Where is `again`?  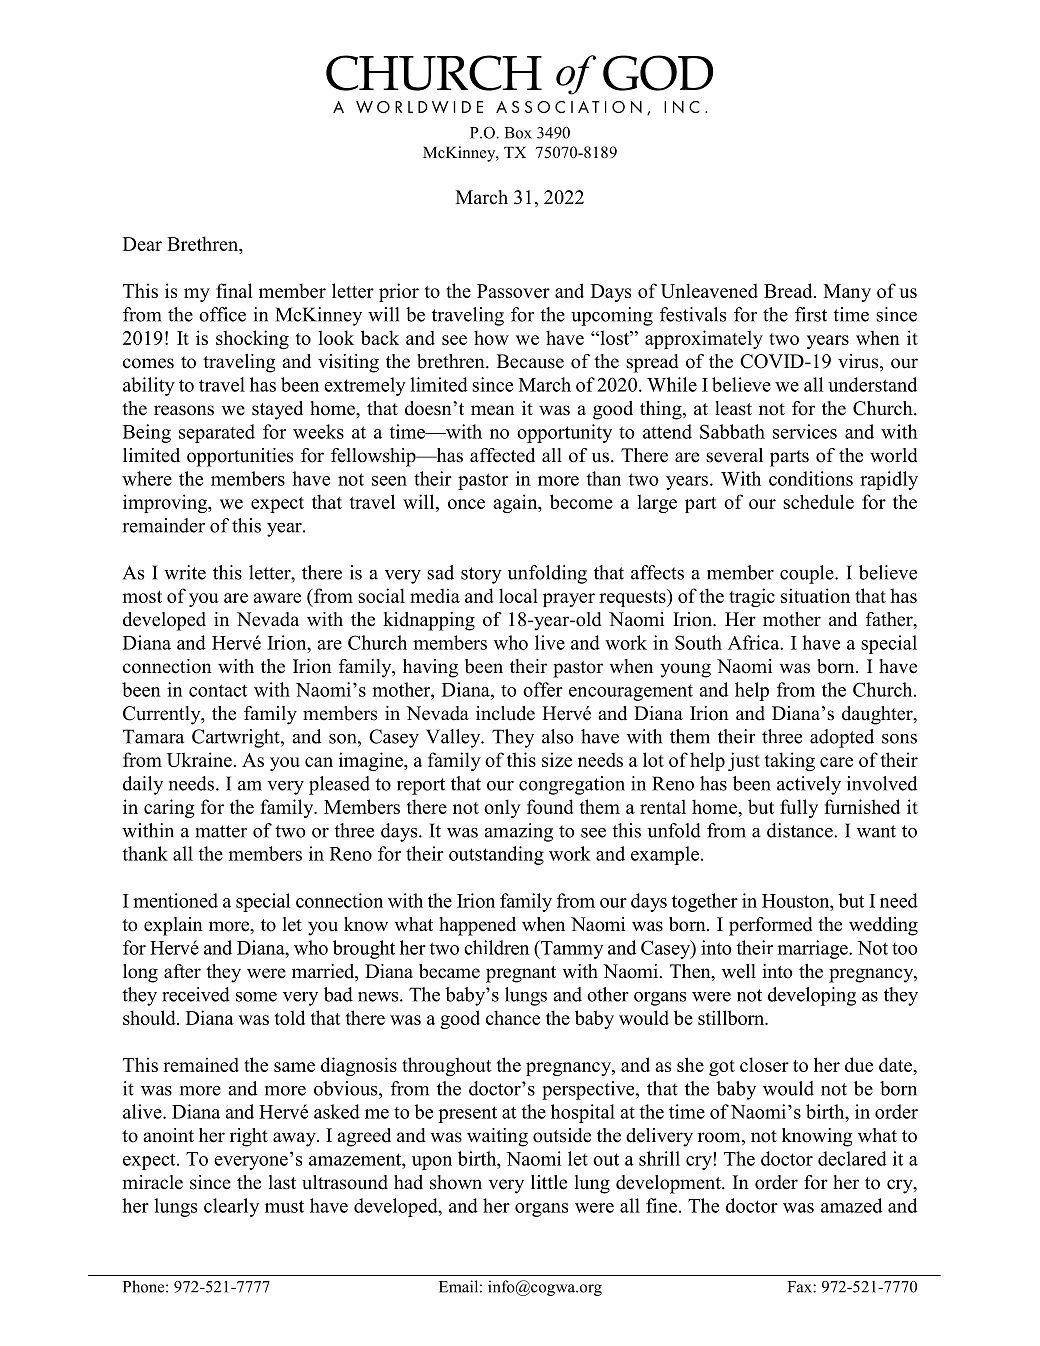 again is located at coordinates (516, 503).
